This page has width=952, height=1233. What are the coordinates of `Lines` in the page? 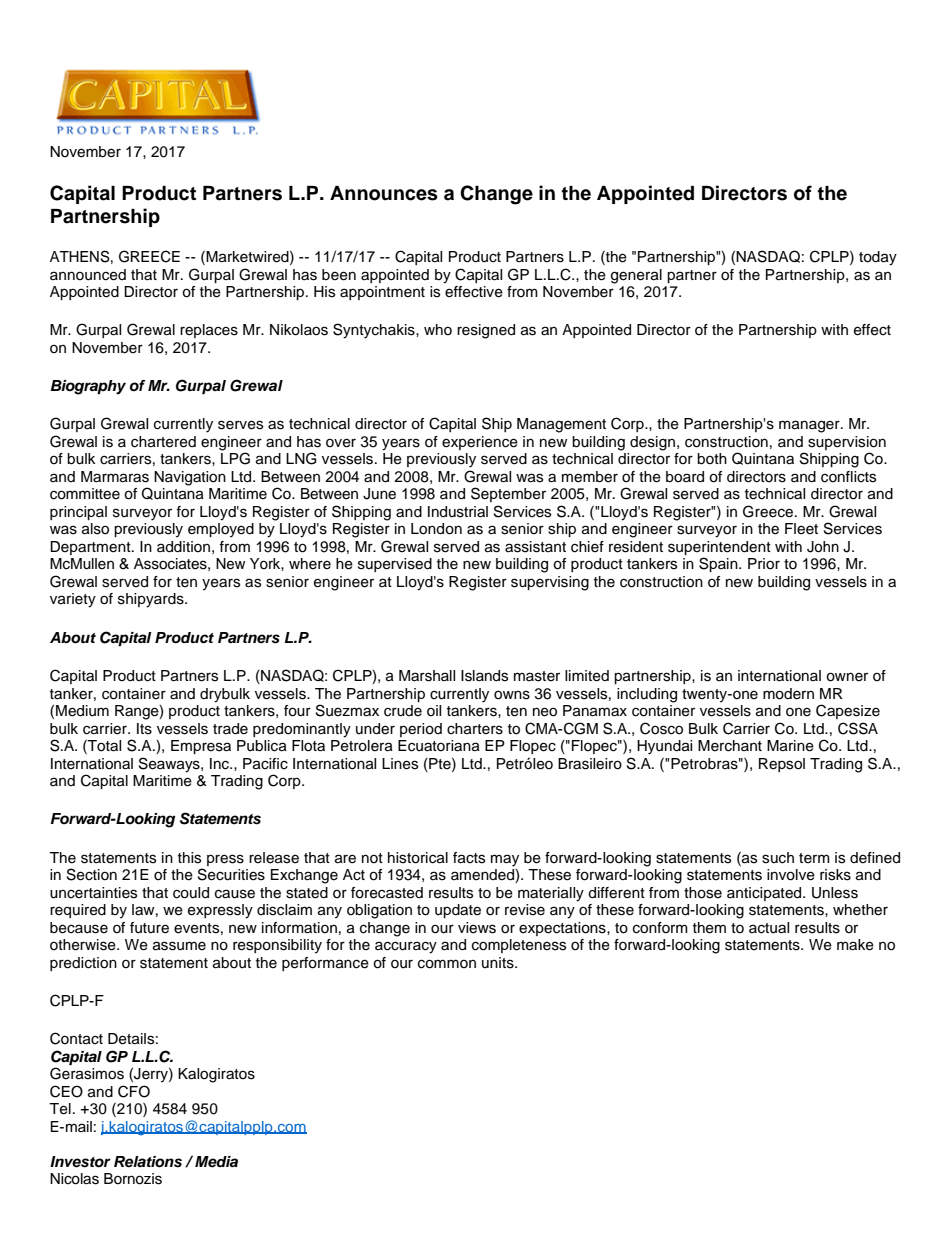 It's located at (400, 764).
